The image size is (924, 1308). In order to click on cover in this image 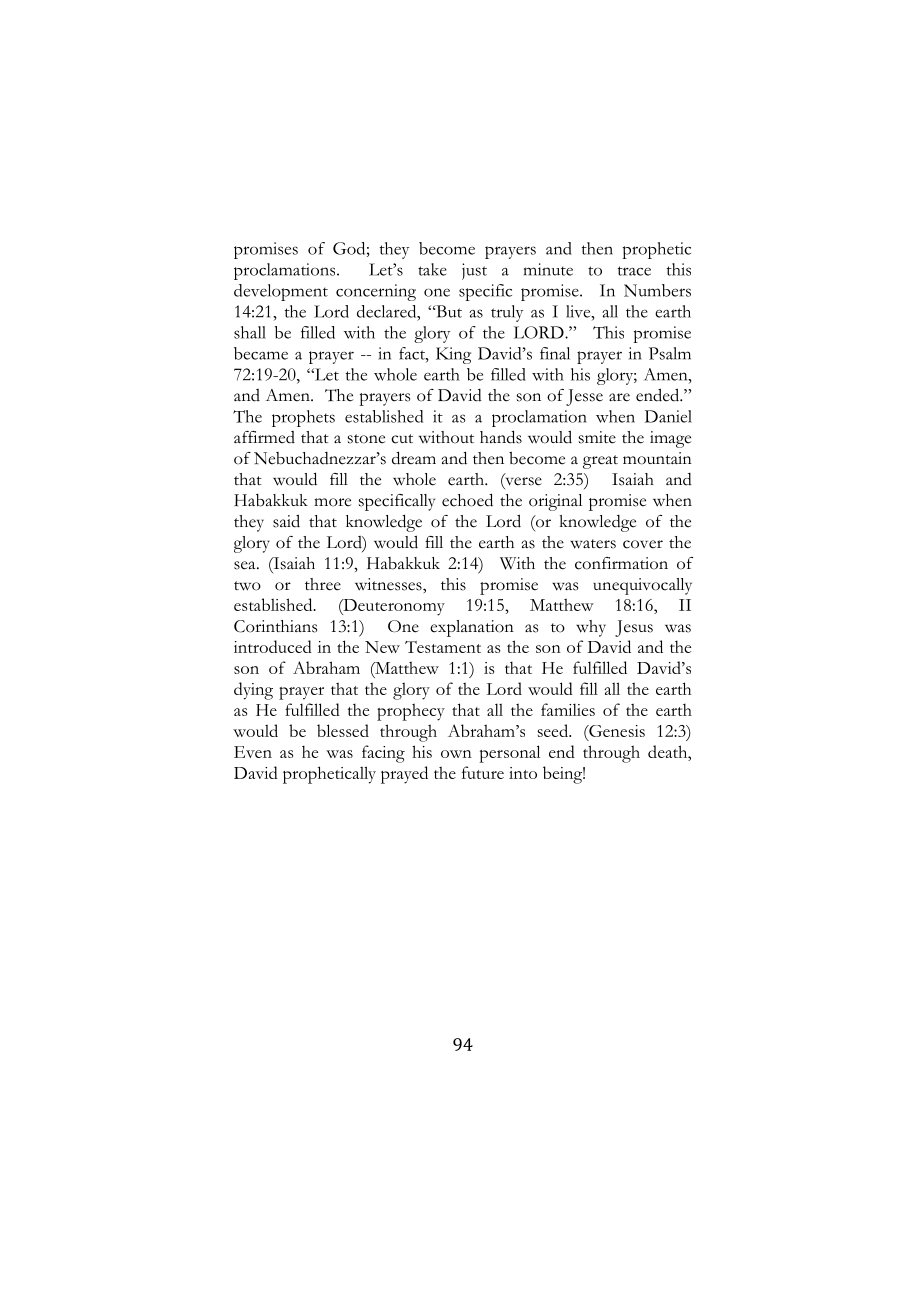, I will do `click(643, 544)`.
